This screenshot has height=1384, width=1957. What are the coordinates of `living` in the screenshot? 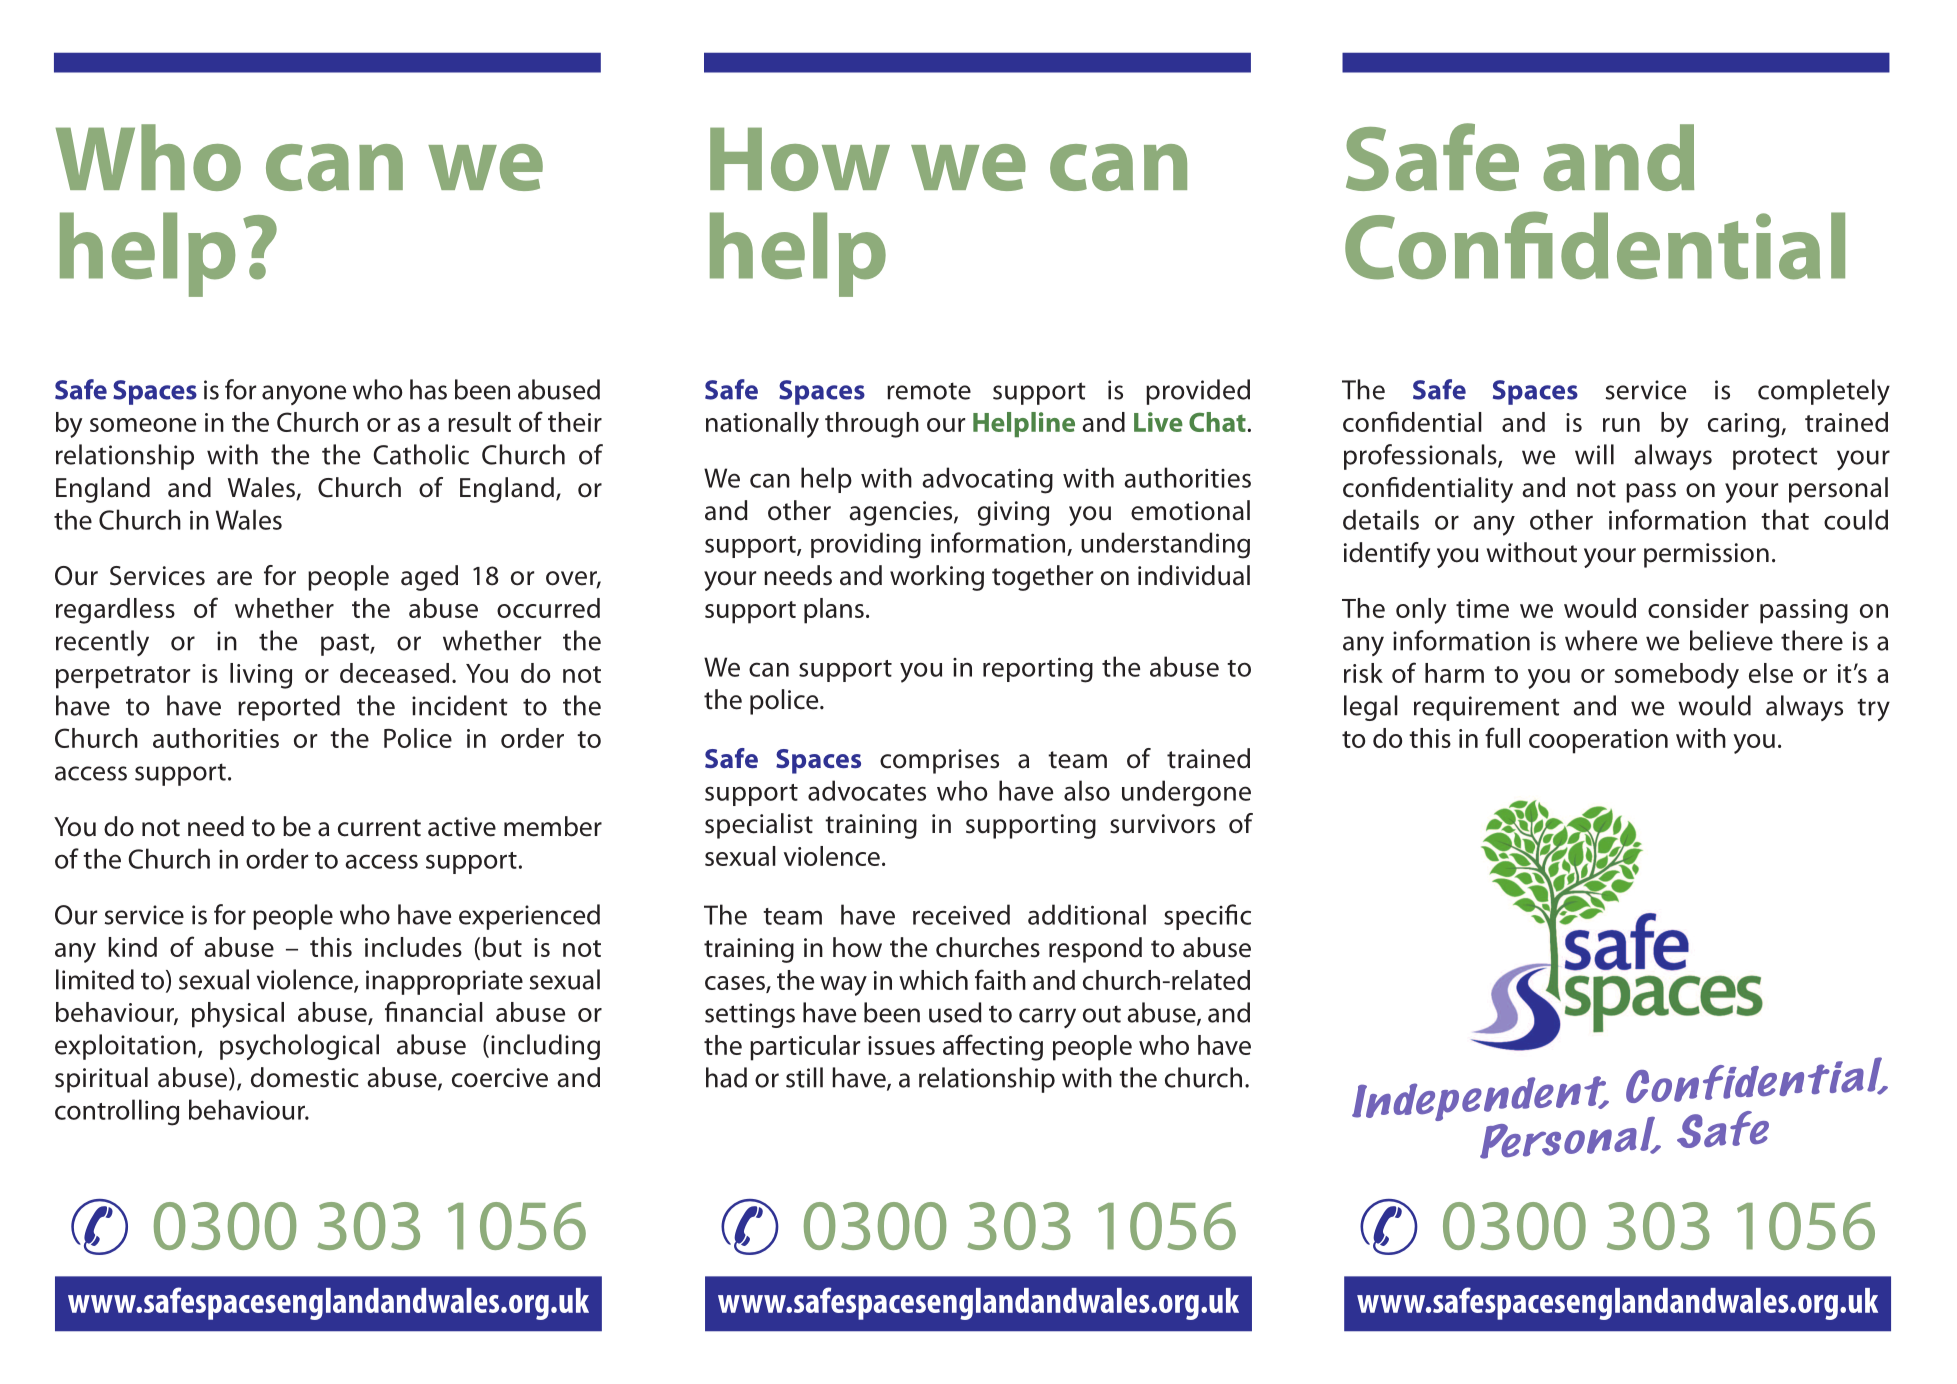 It's located at (261, 676).
